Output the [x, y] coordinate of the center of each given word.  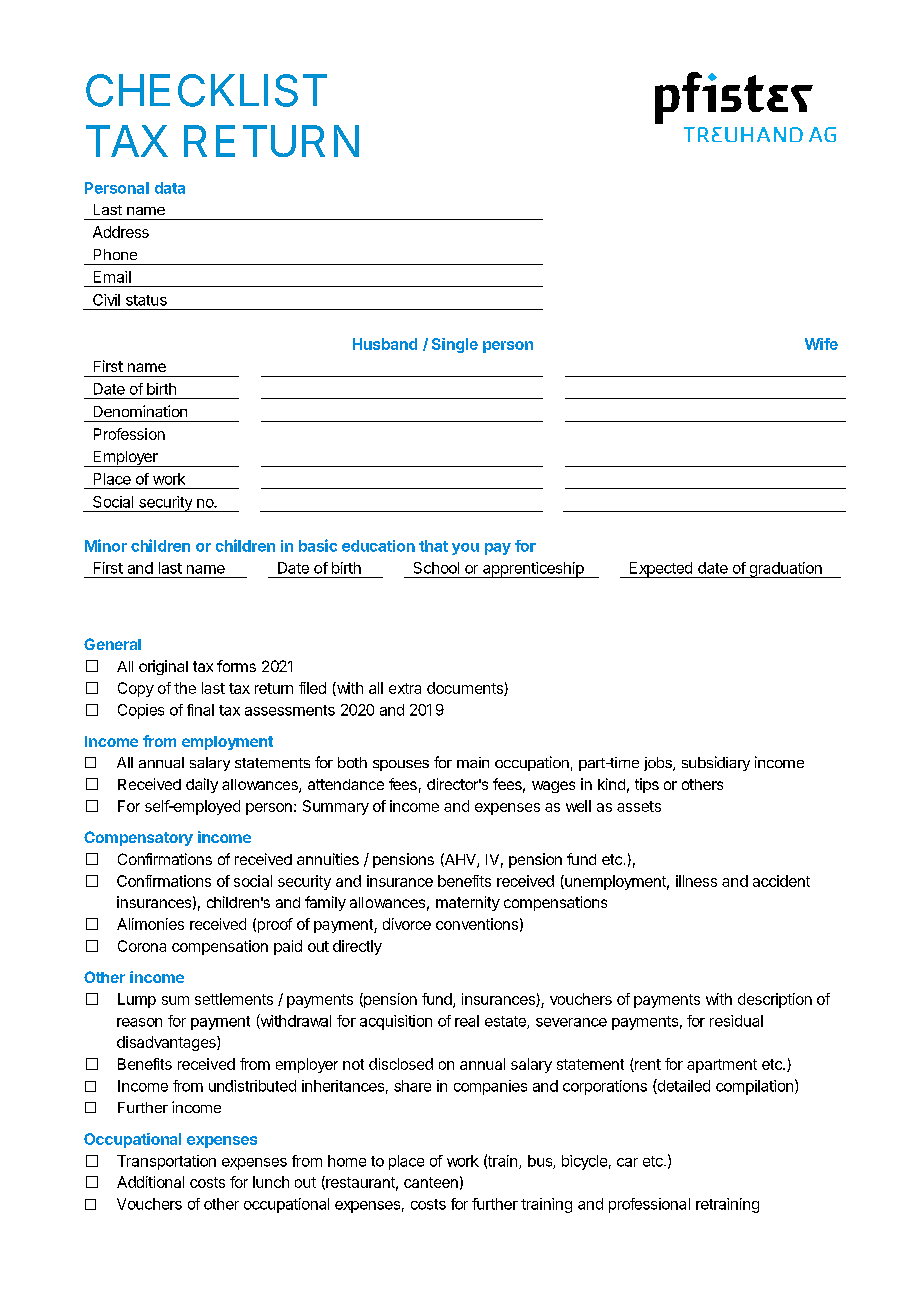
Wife [821, 344]
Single [455, 345]
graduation [785, 570]
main [473, 762]
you [465, 549]
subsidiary [716, 763]
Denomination [140, 411]
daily [202, 785]
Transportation [166, 1162]
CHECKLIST [206, 90]
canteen [431, 1182]
